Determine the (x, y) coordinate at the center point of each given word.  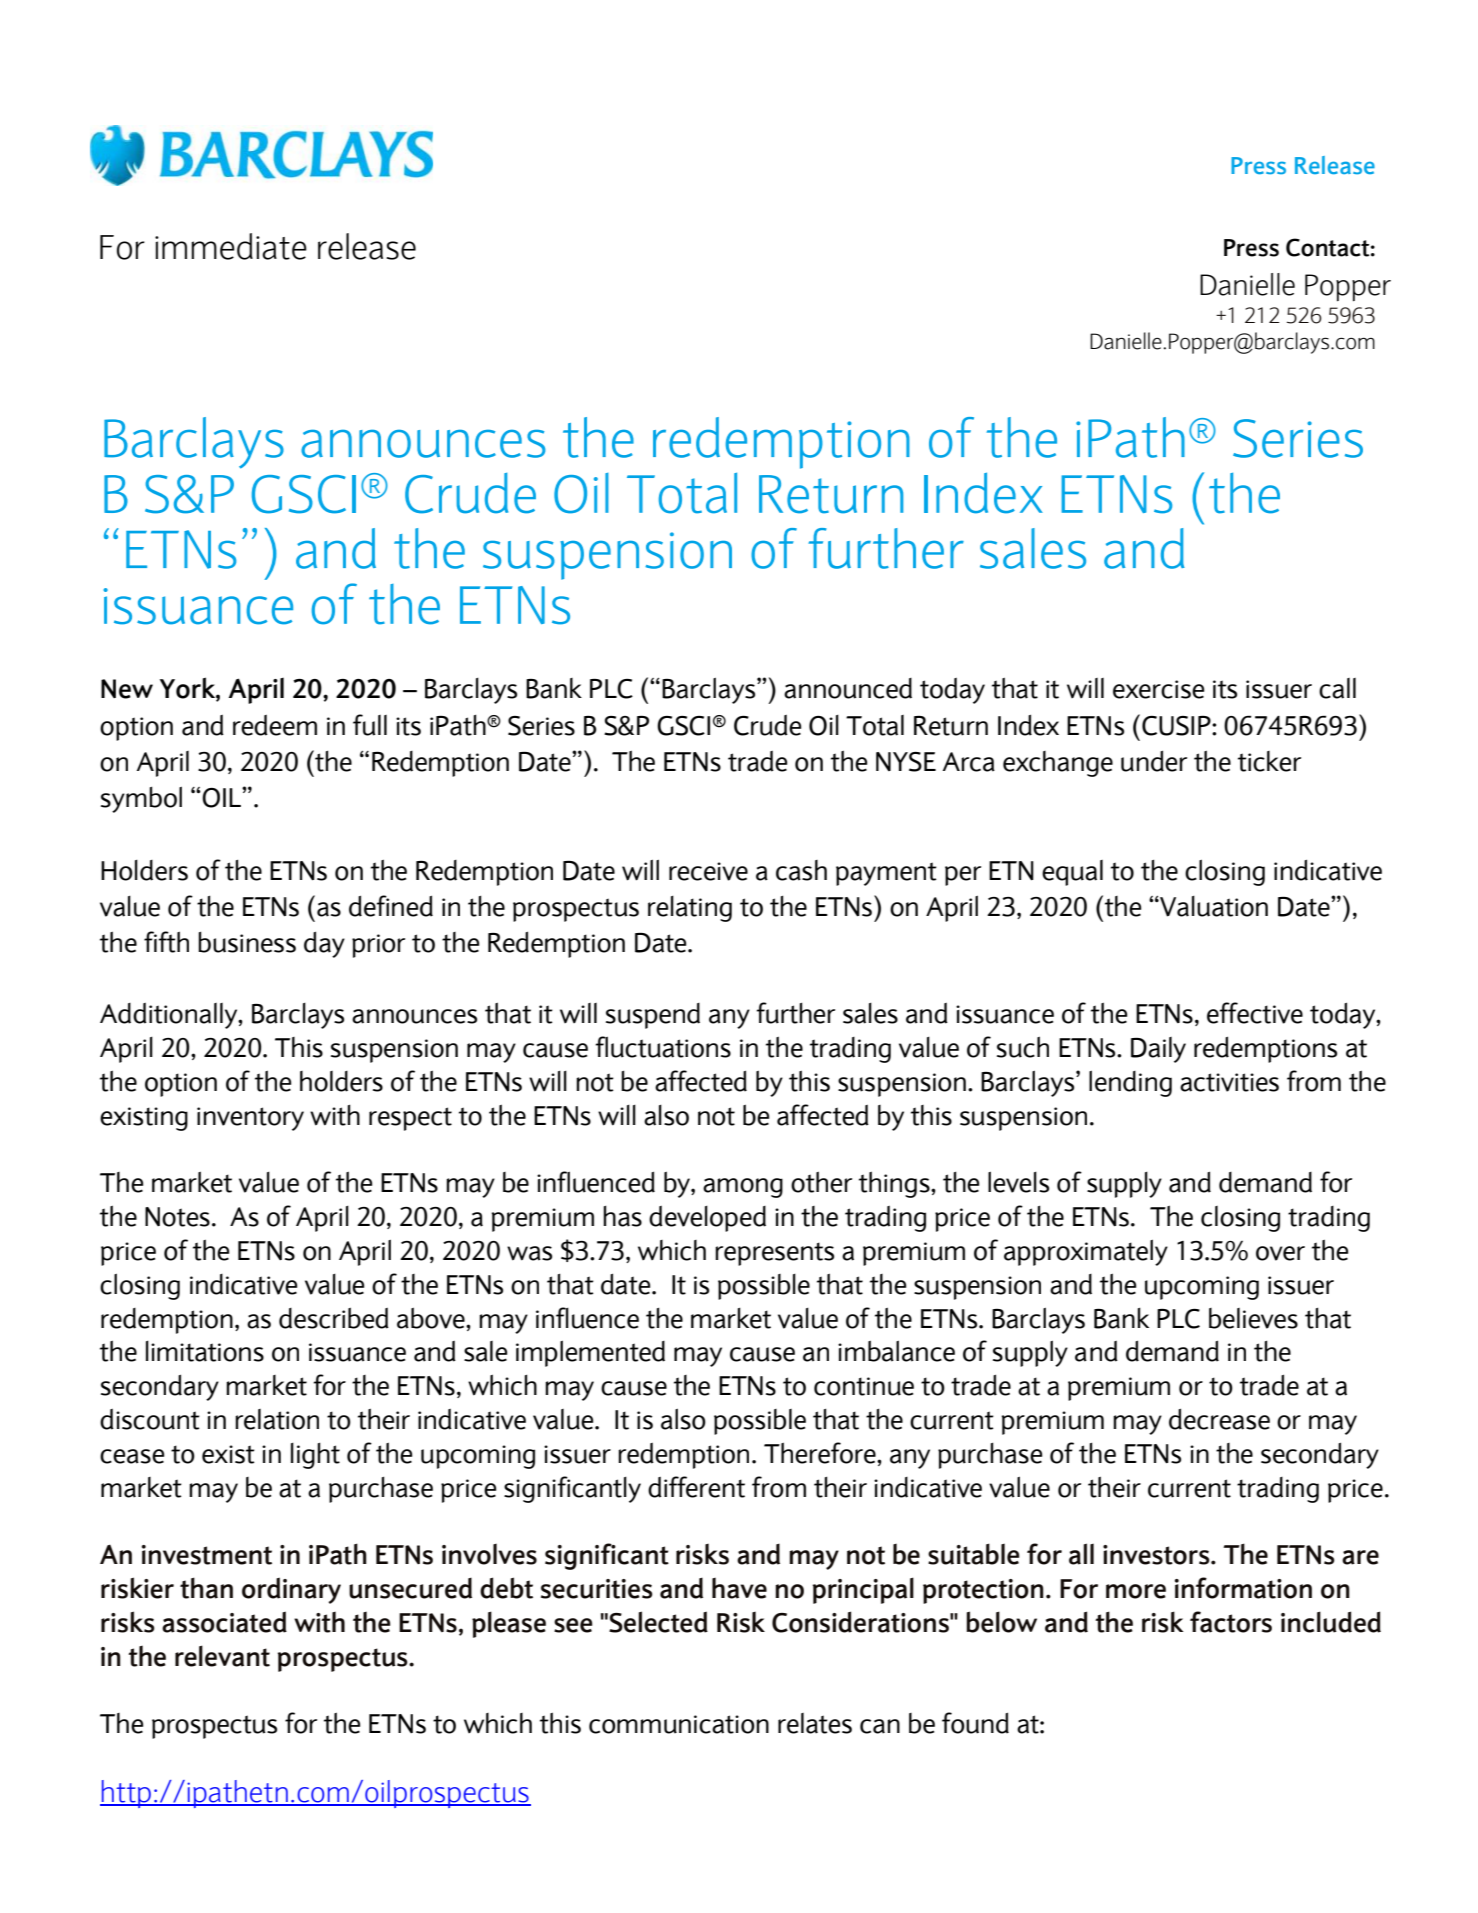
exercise (1158, 689)
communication (679, 1724)
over (1280, 1253)
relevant (222, 1656)
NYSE (906, 762)
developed (707, 1219)
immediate (231, 246)
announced (848, 688)
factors (1231, 1622)
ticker (1269, 761)
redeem (275, 725)
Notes (177, 1217)
